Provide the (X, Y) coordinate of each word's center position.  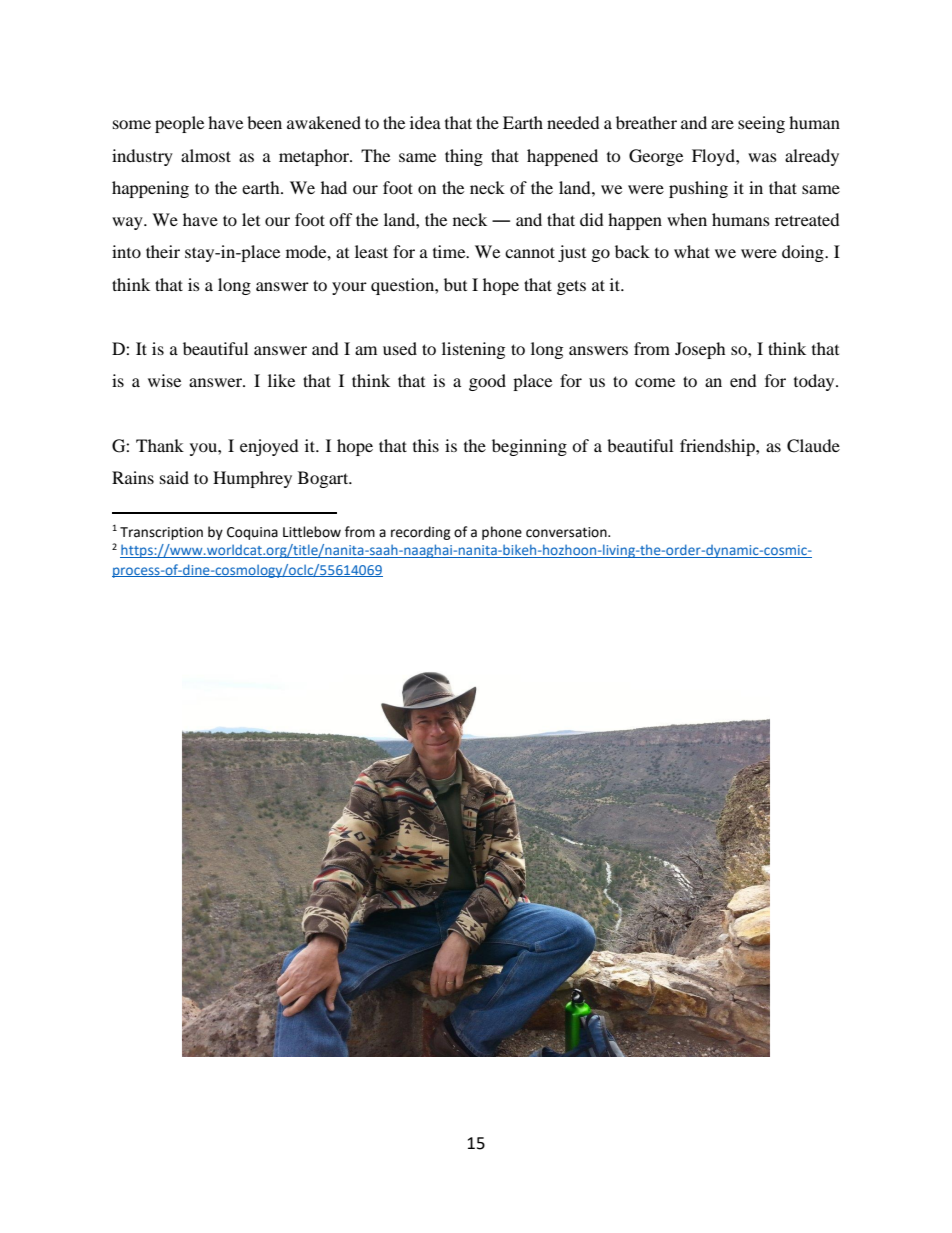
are (722, 124)
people (179, 124)
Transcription (161, 533)
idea (425, 122)
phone (502, 533)
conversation (567, 532)
